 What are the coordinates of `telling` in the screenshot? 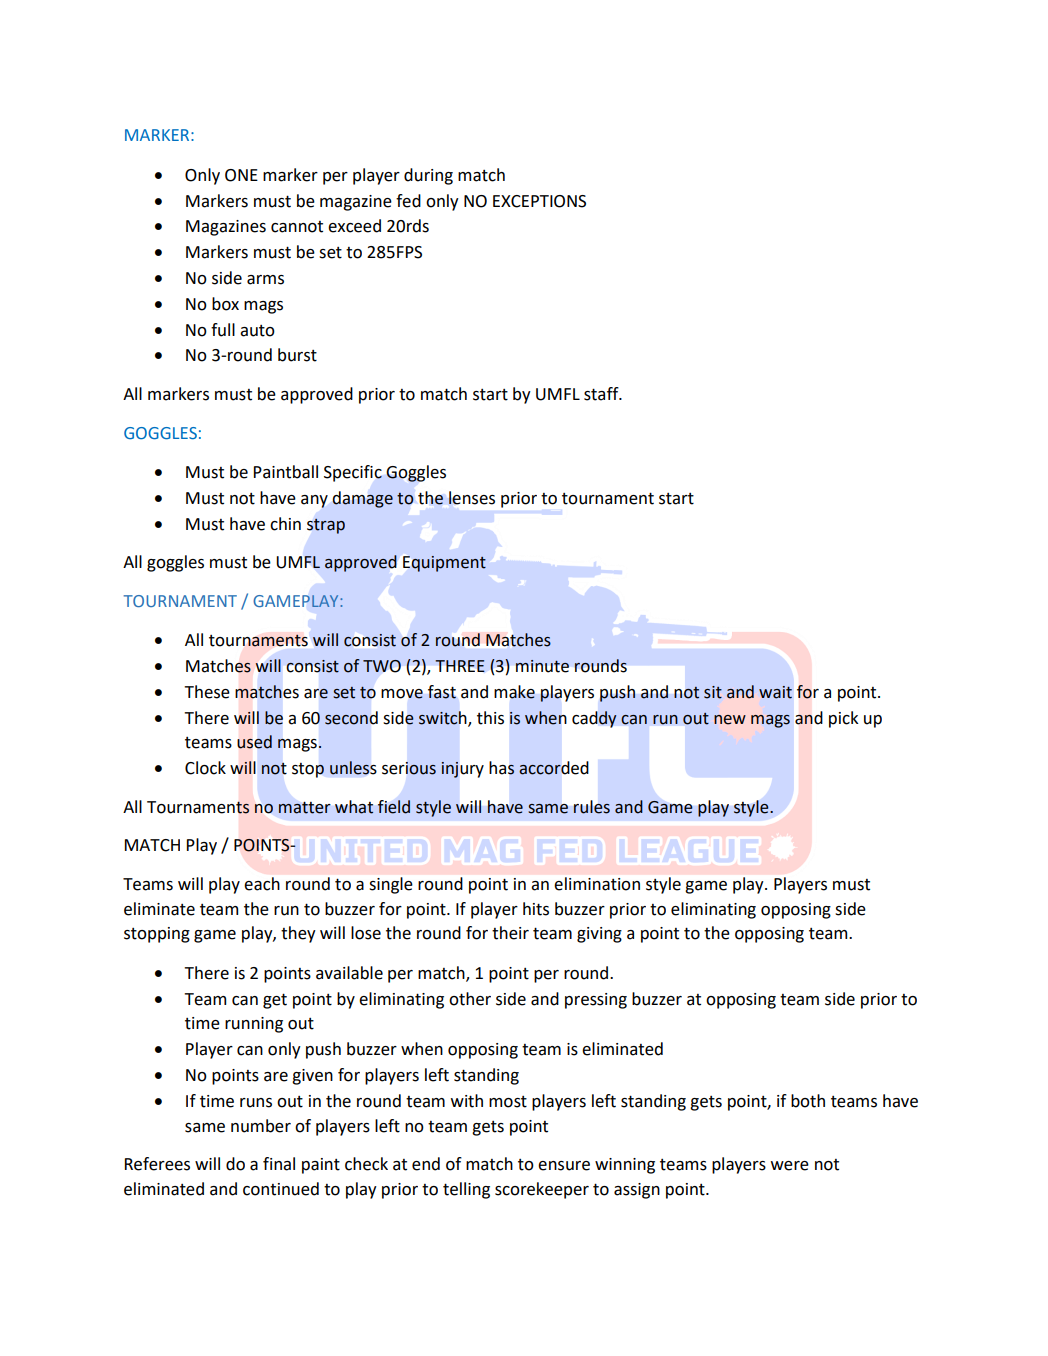 It's located at (466, 1190).
